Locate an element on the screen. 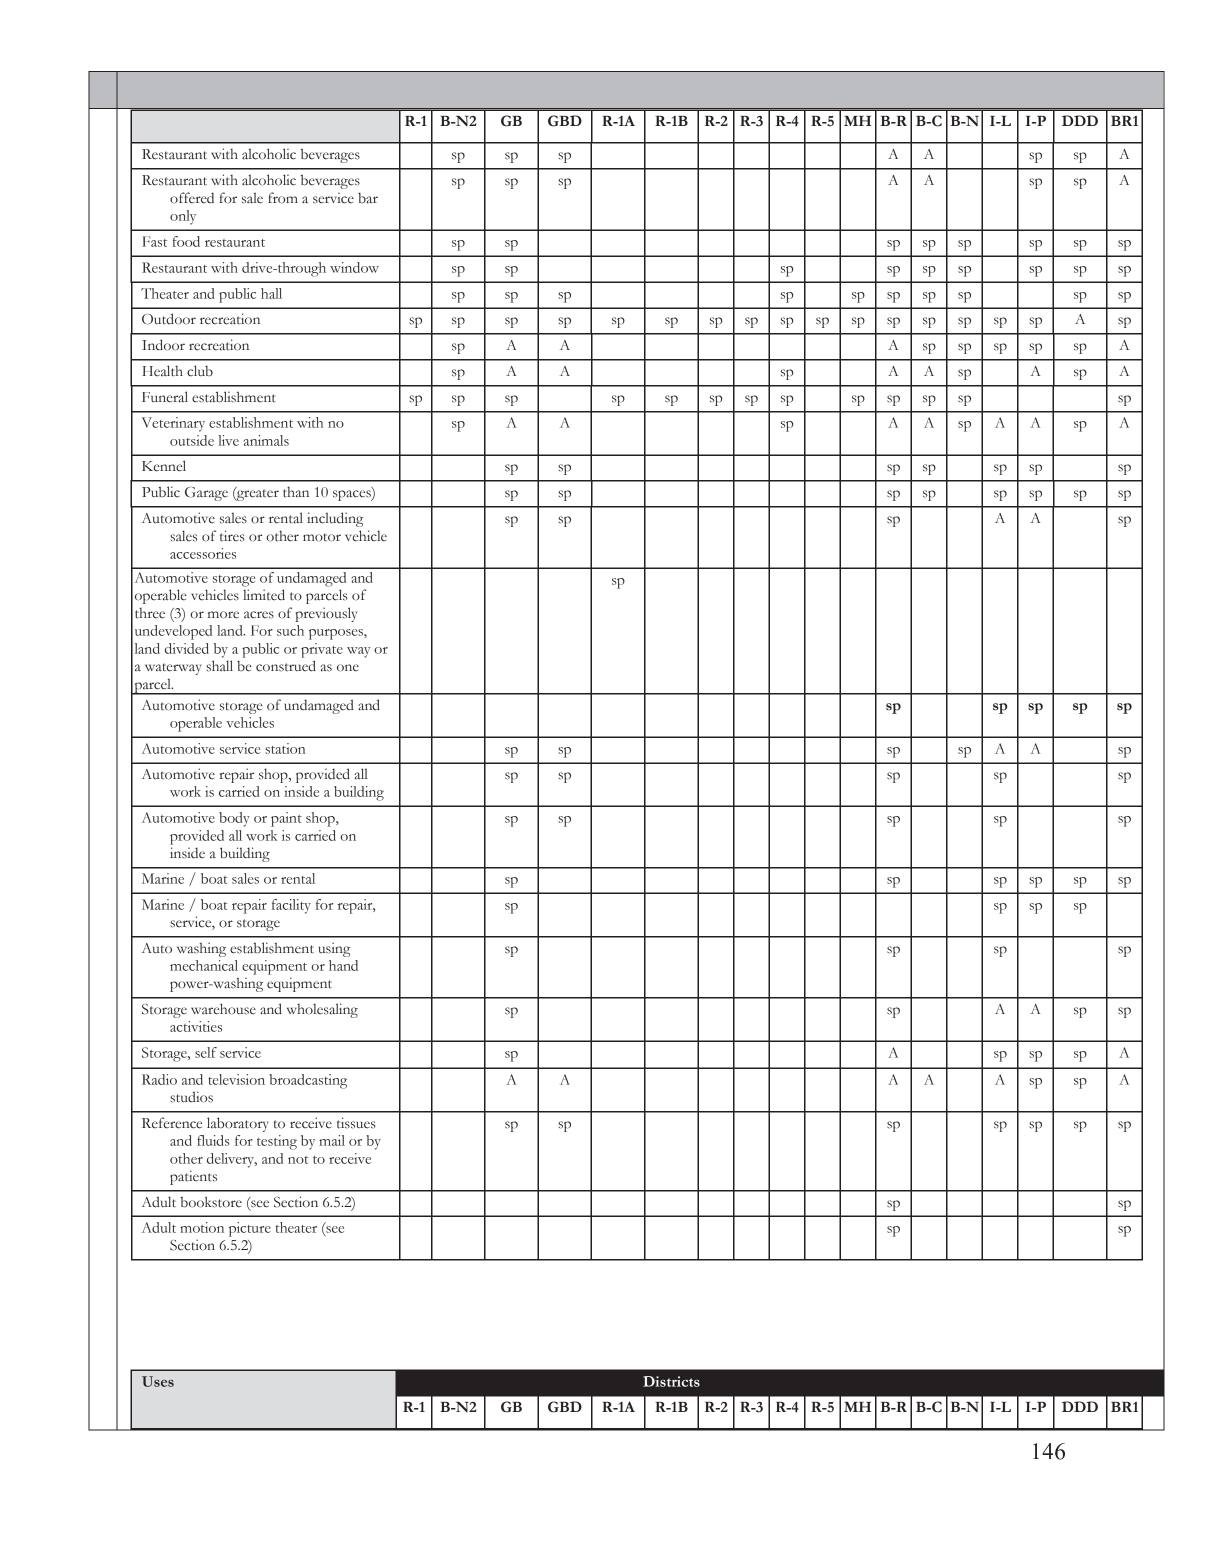 The width and height of the screenshot is (1208, 1563). body is located at coordinates (234, 819).
